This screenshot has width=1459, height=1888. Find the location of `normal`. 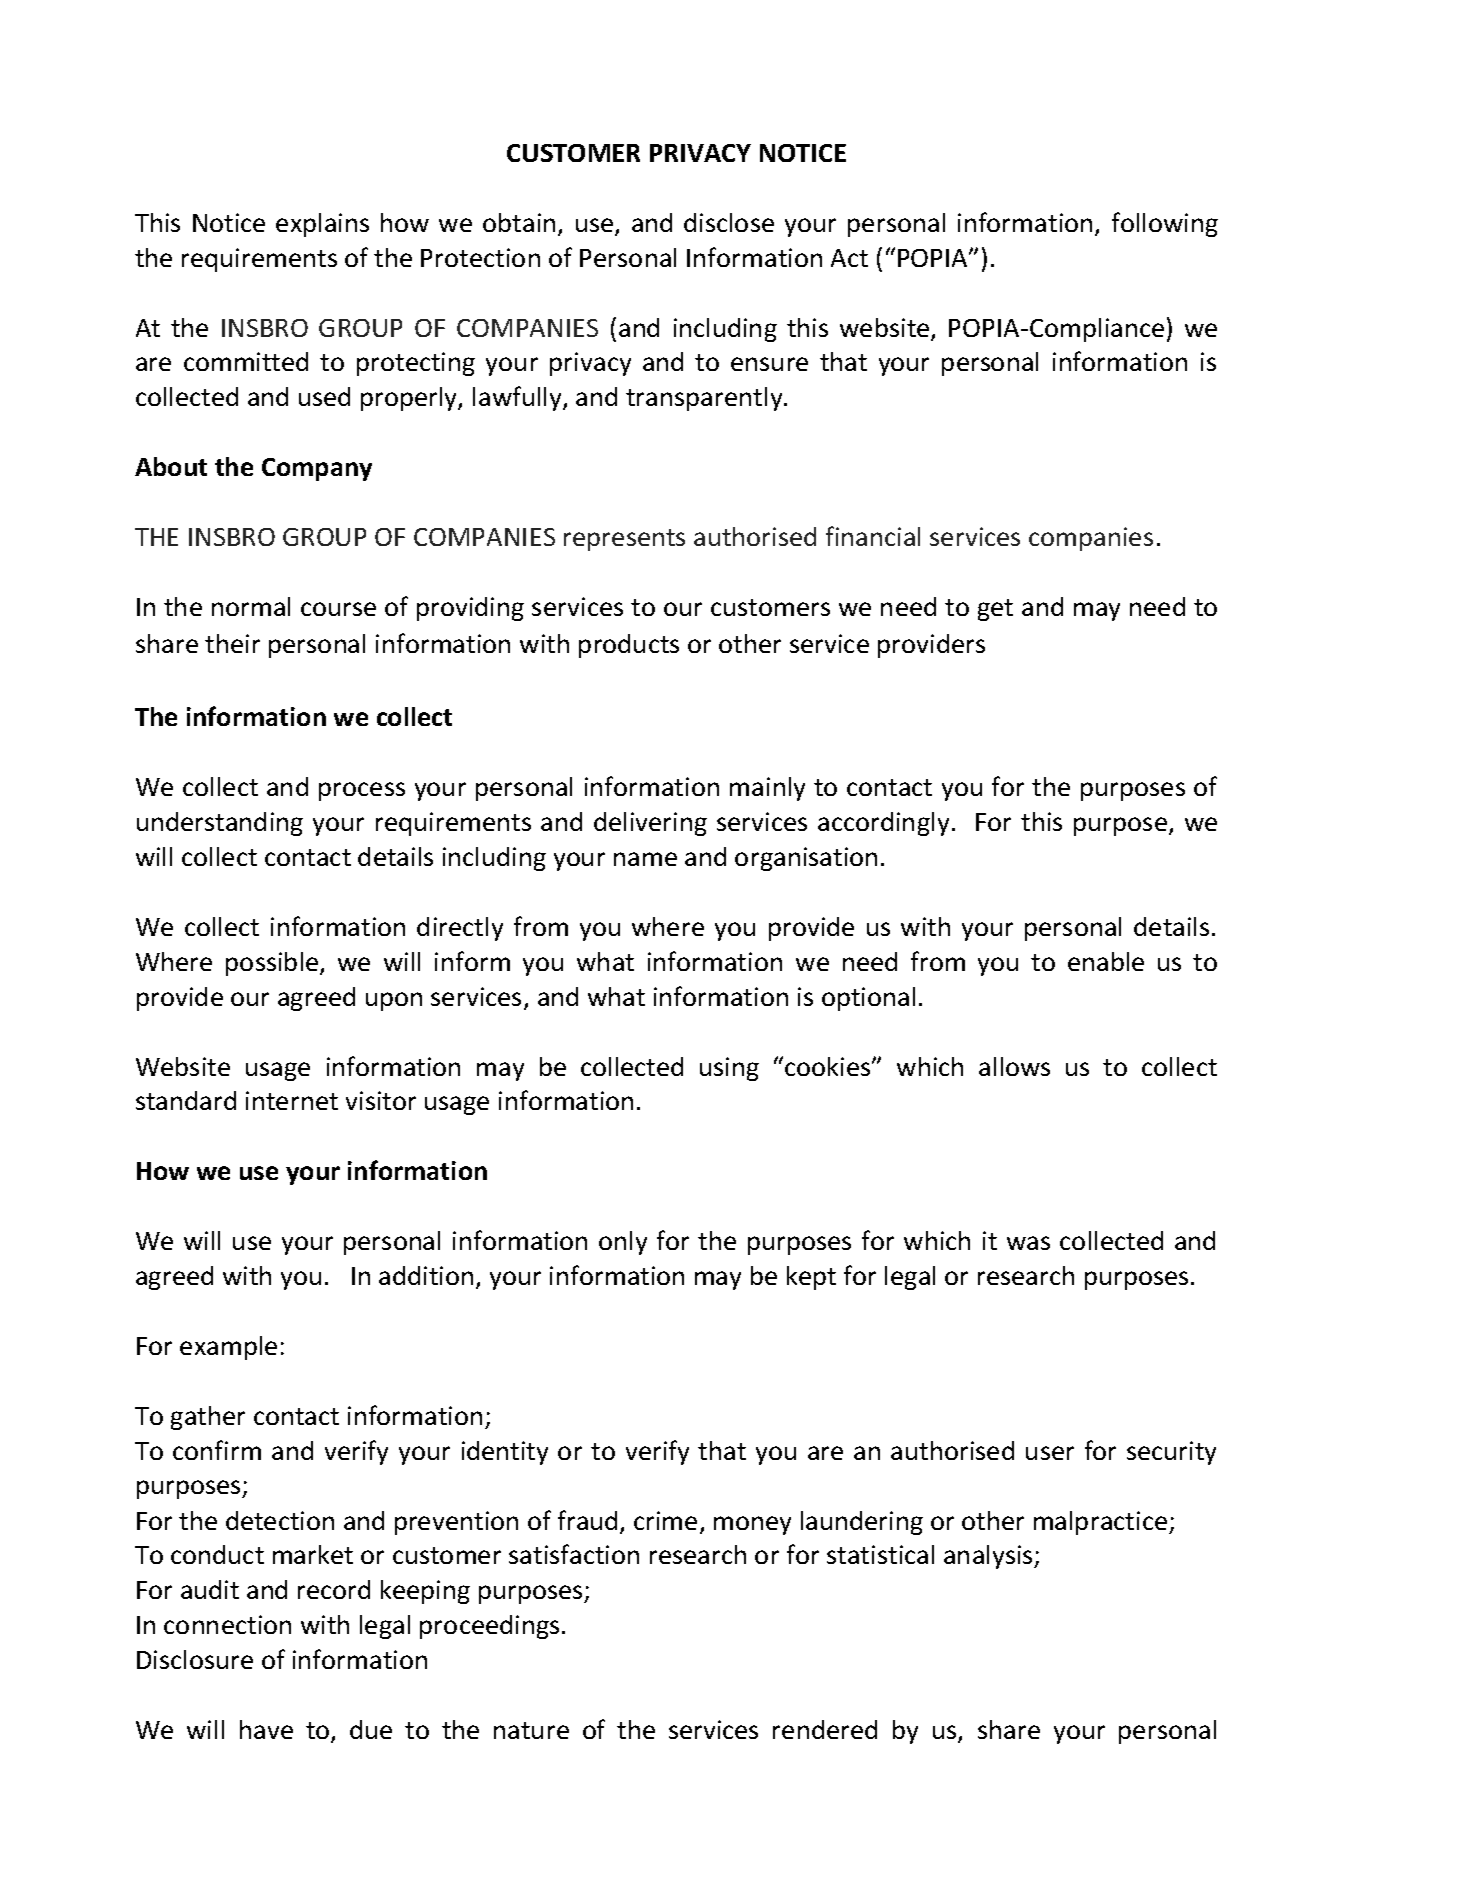

normal is located at coordinates (251, 606).
